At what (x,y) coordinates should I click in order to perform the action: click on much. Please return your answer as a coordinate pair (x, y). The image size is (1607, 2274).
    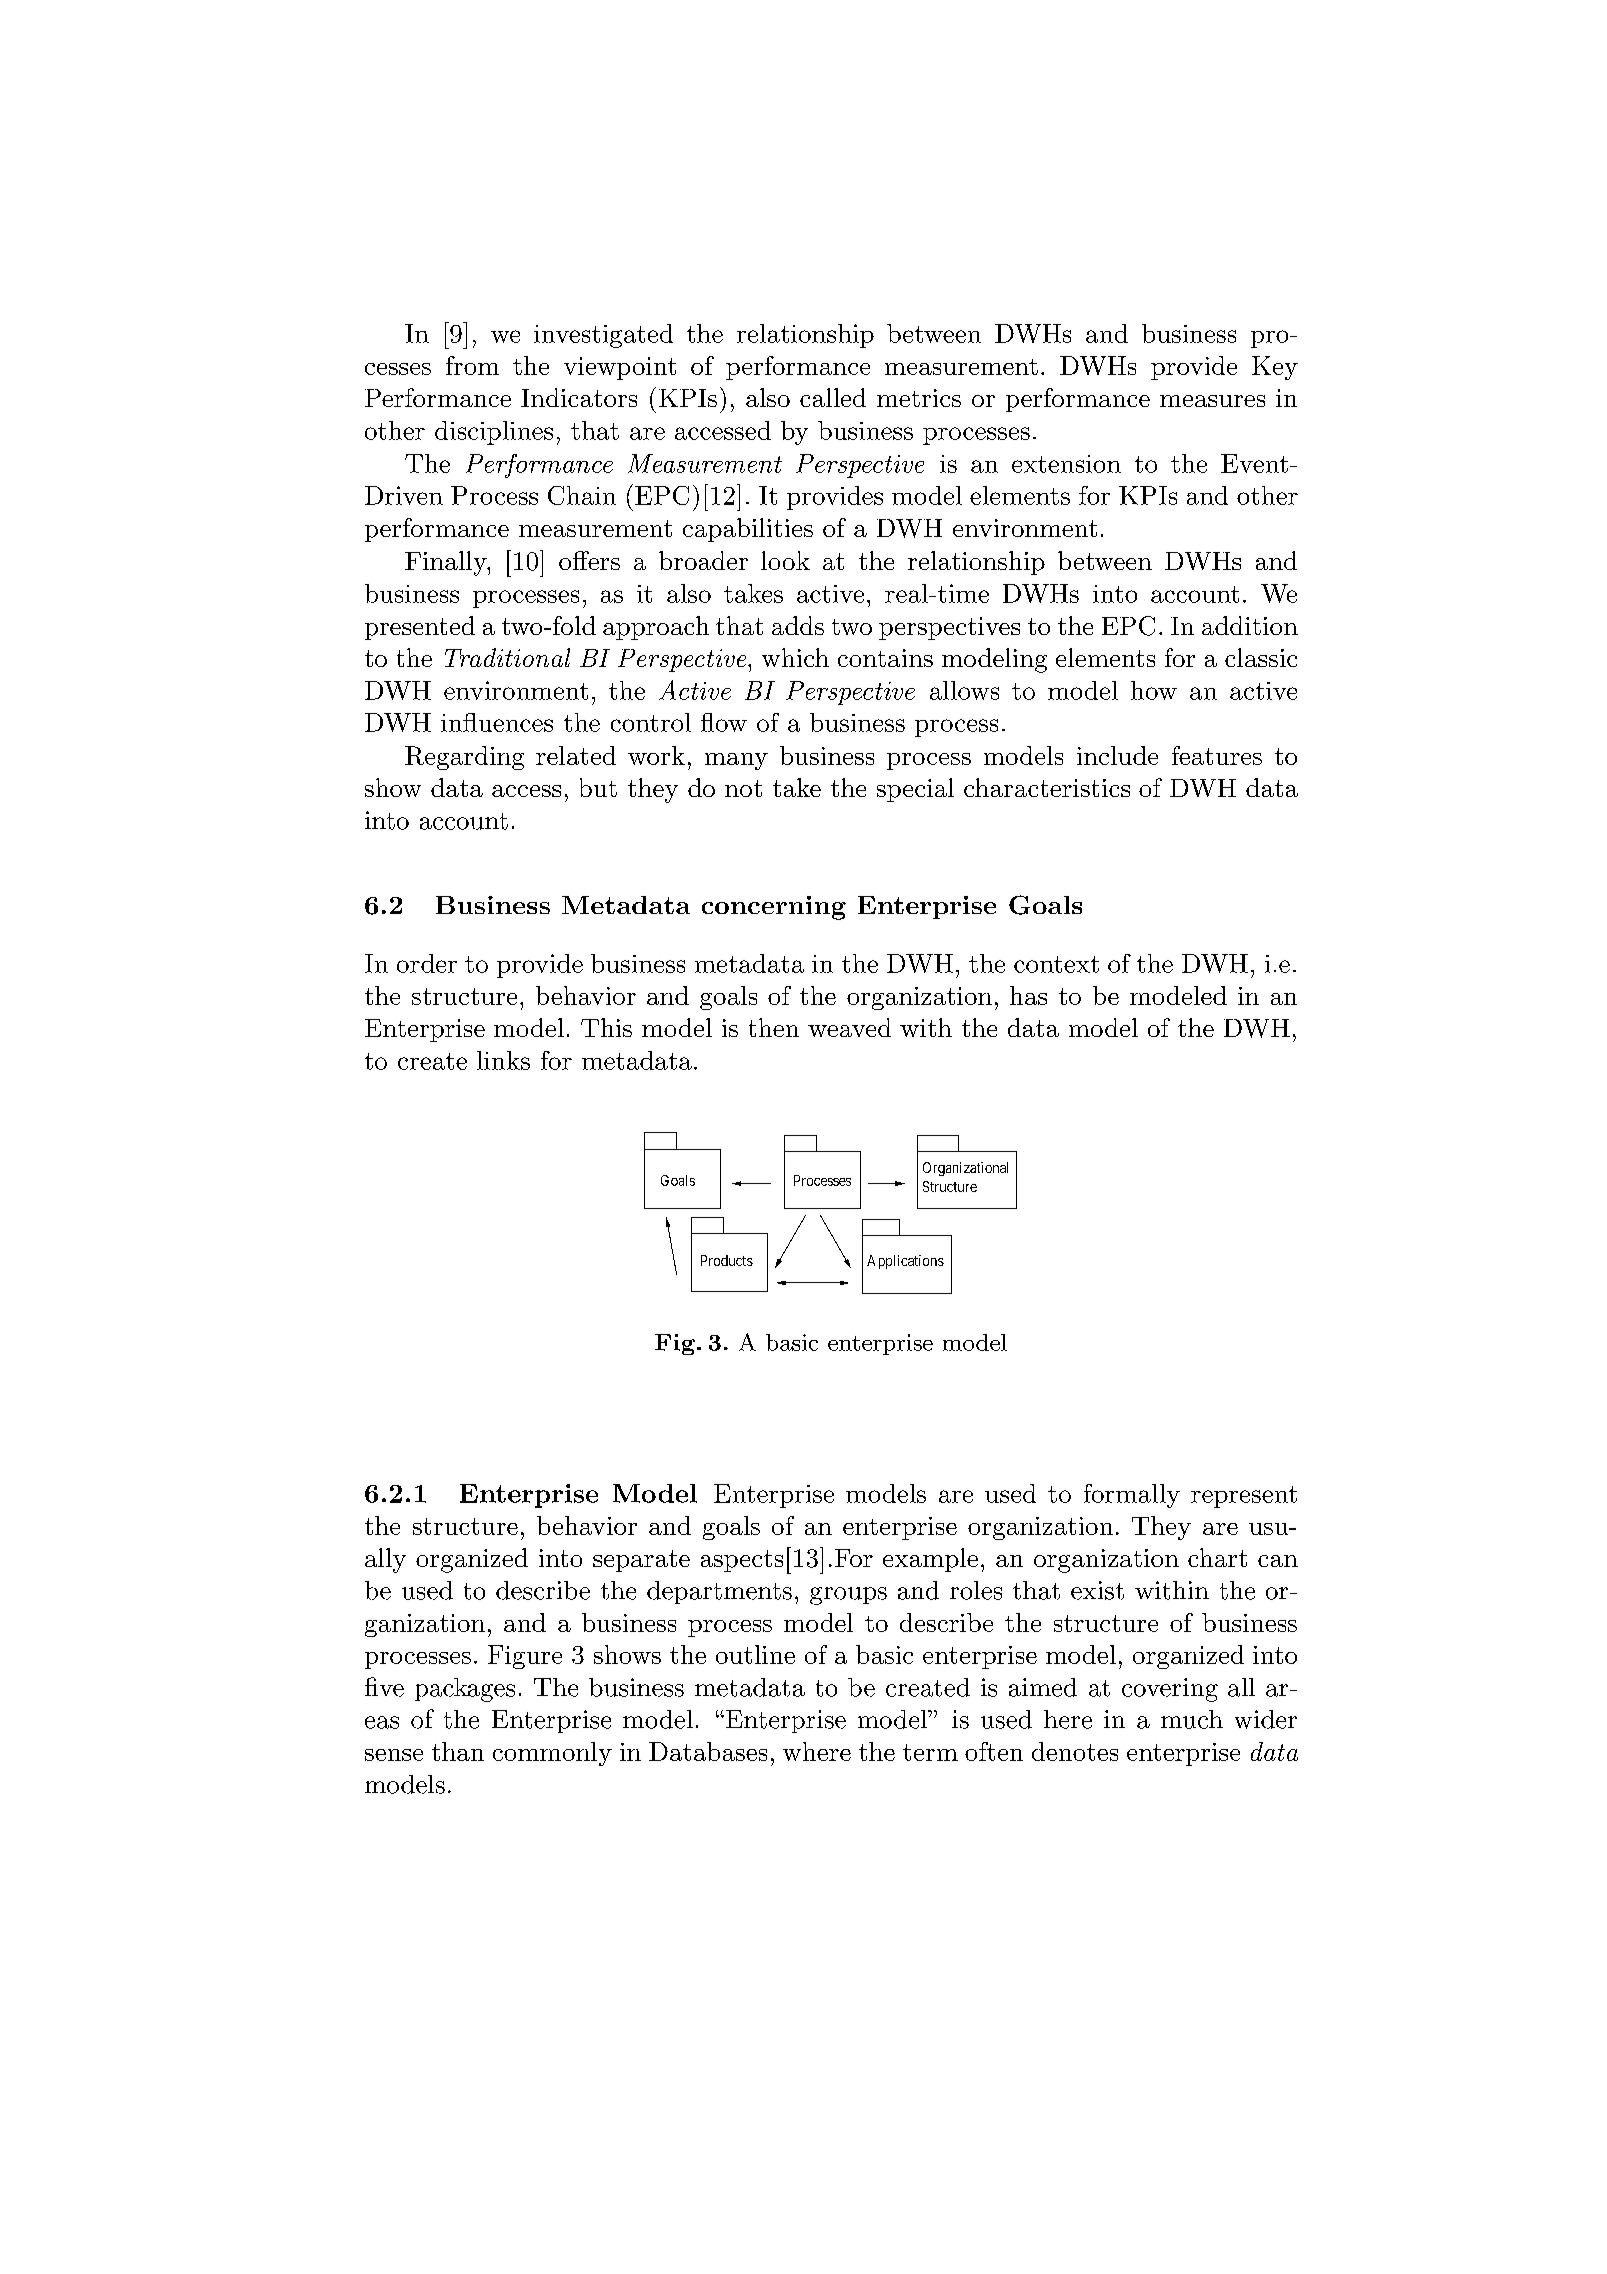
    Looking at the image, I should click on (1192, 1719).
